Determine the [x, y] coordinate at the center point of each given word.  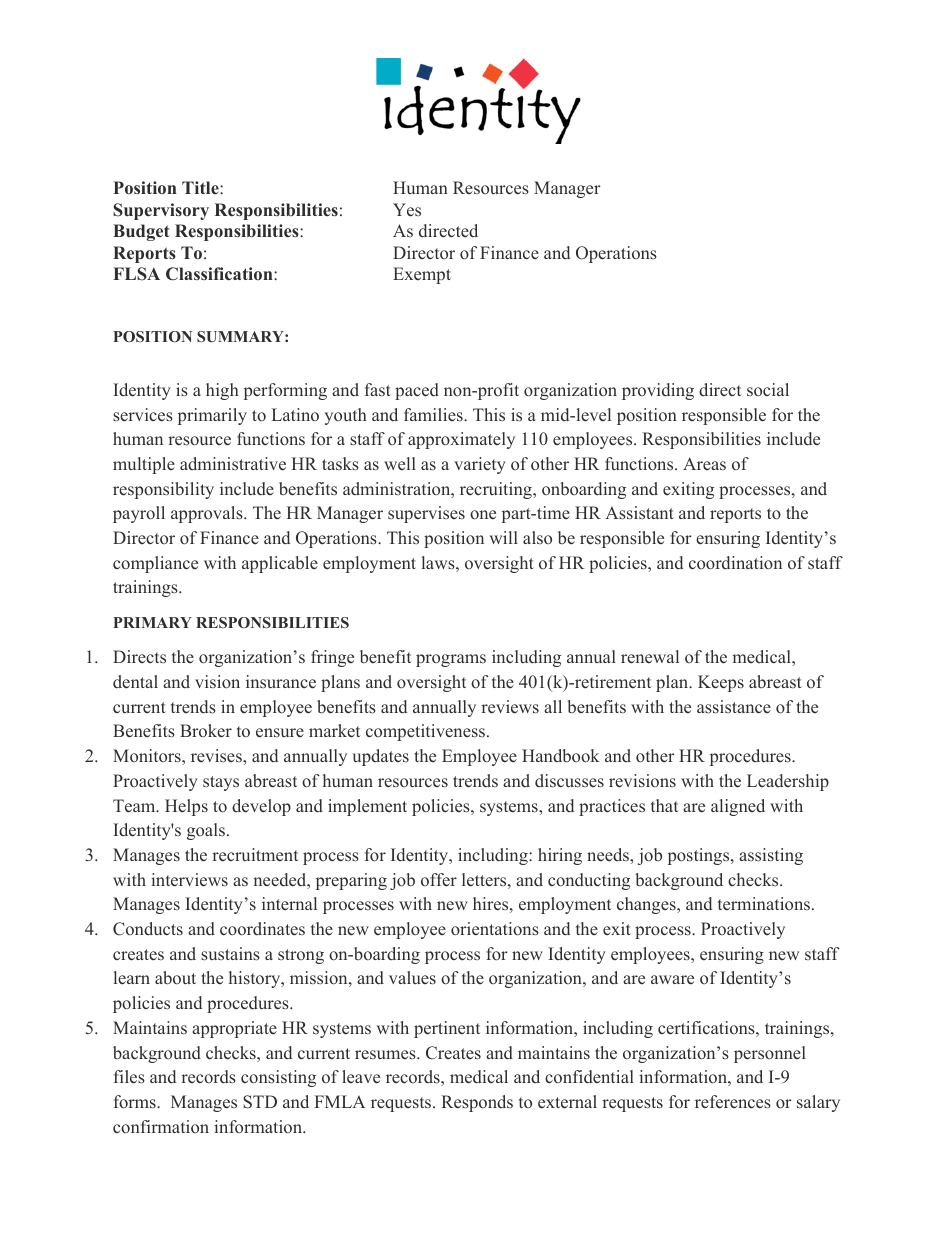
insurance [281, 682]
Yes [407, 210]
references [733, 1102]
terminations [764, 903]
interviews [189, 880]
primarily [212, 416]
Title [201, 187]
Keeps [721, 683]
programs [451, 660]
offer [439, 880]
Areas [704, 463]
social [768, 389]
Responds [477, 1103]
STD [260, 1102]
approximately [461, 440]
